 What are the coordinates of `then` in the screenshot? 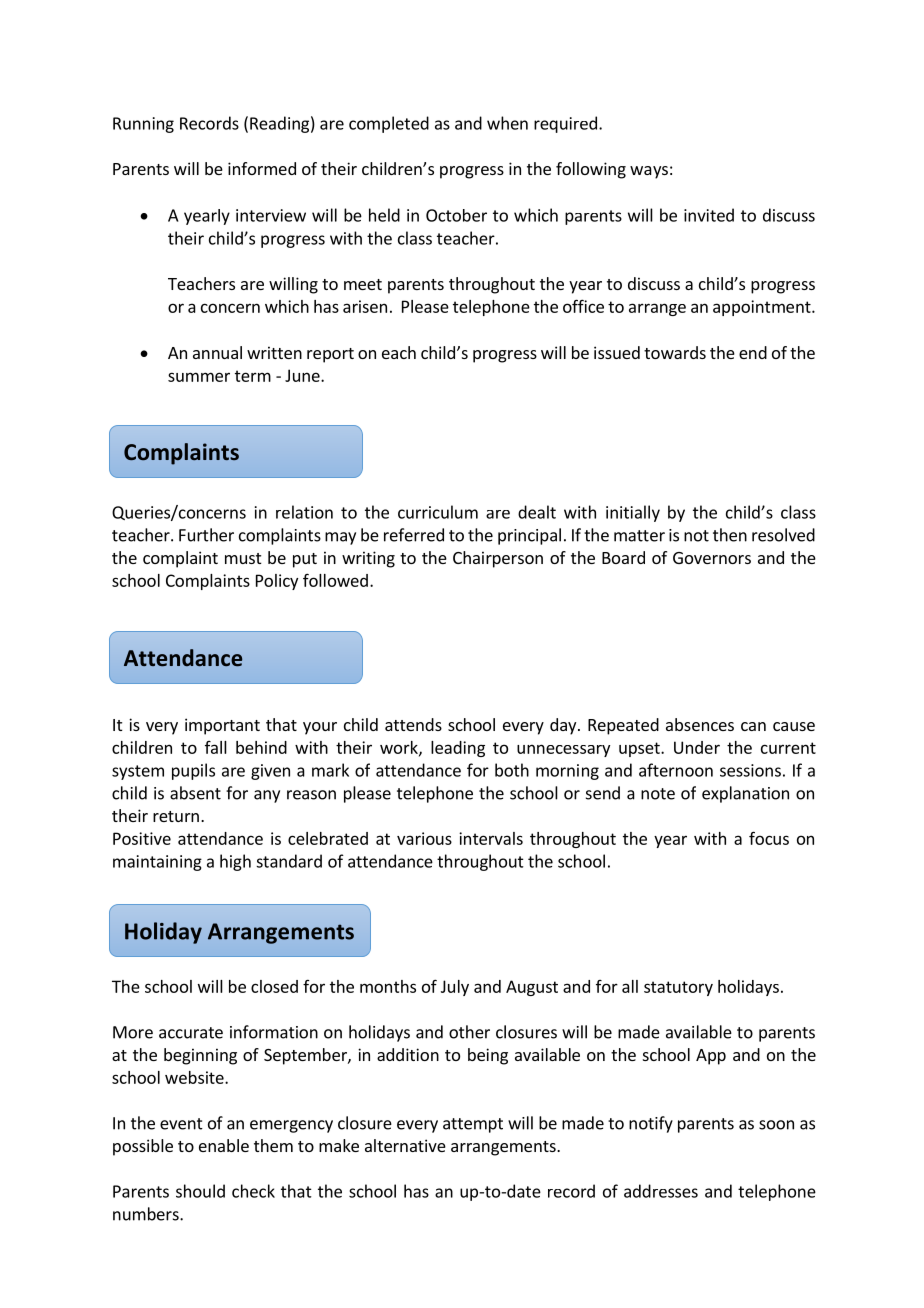 It's located at (730, 535).
